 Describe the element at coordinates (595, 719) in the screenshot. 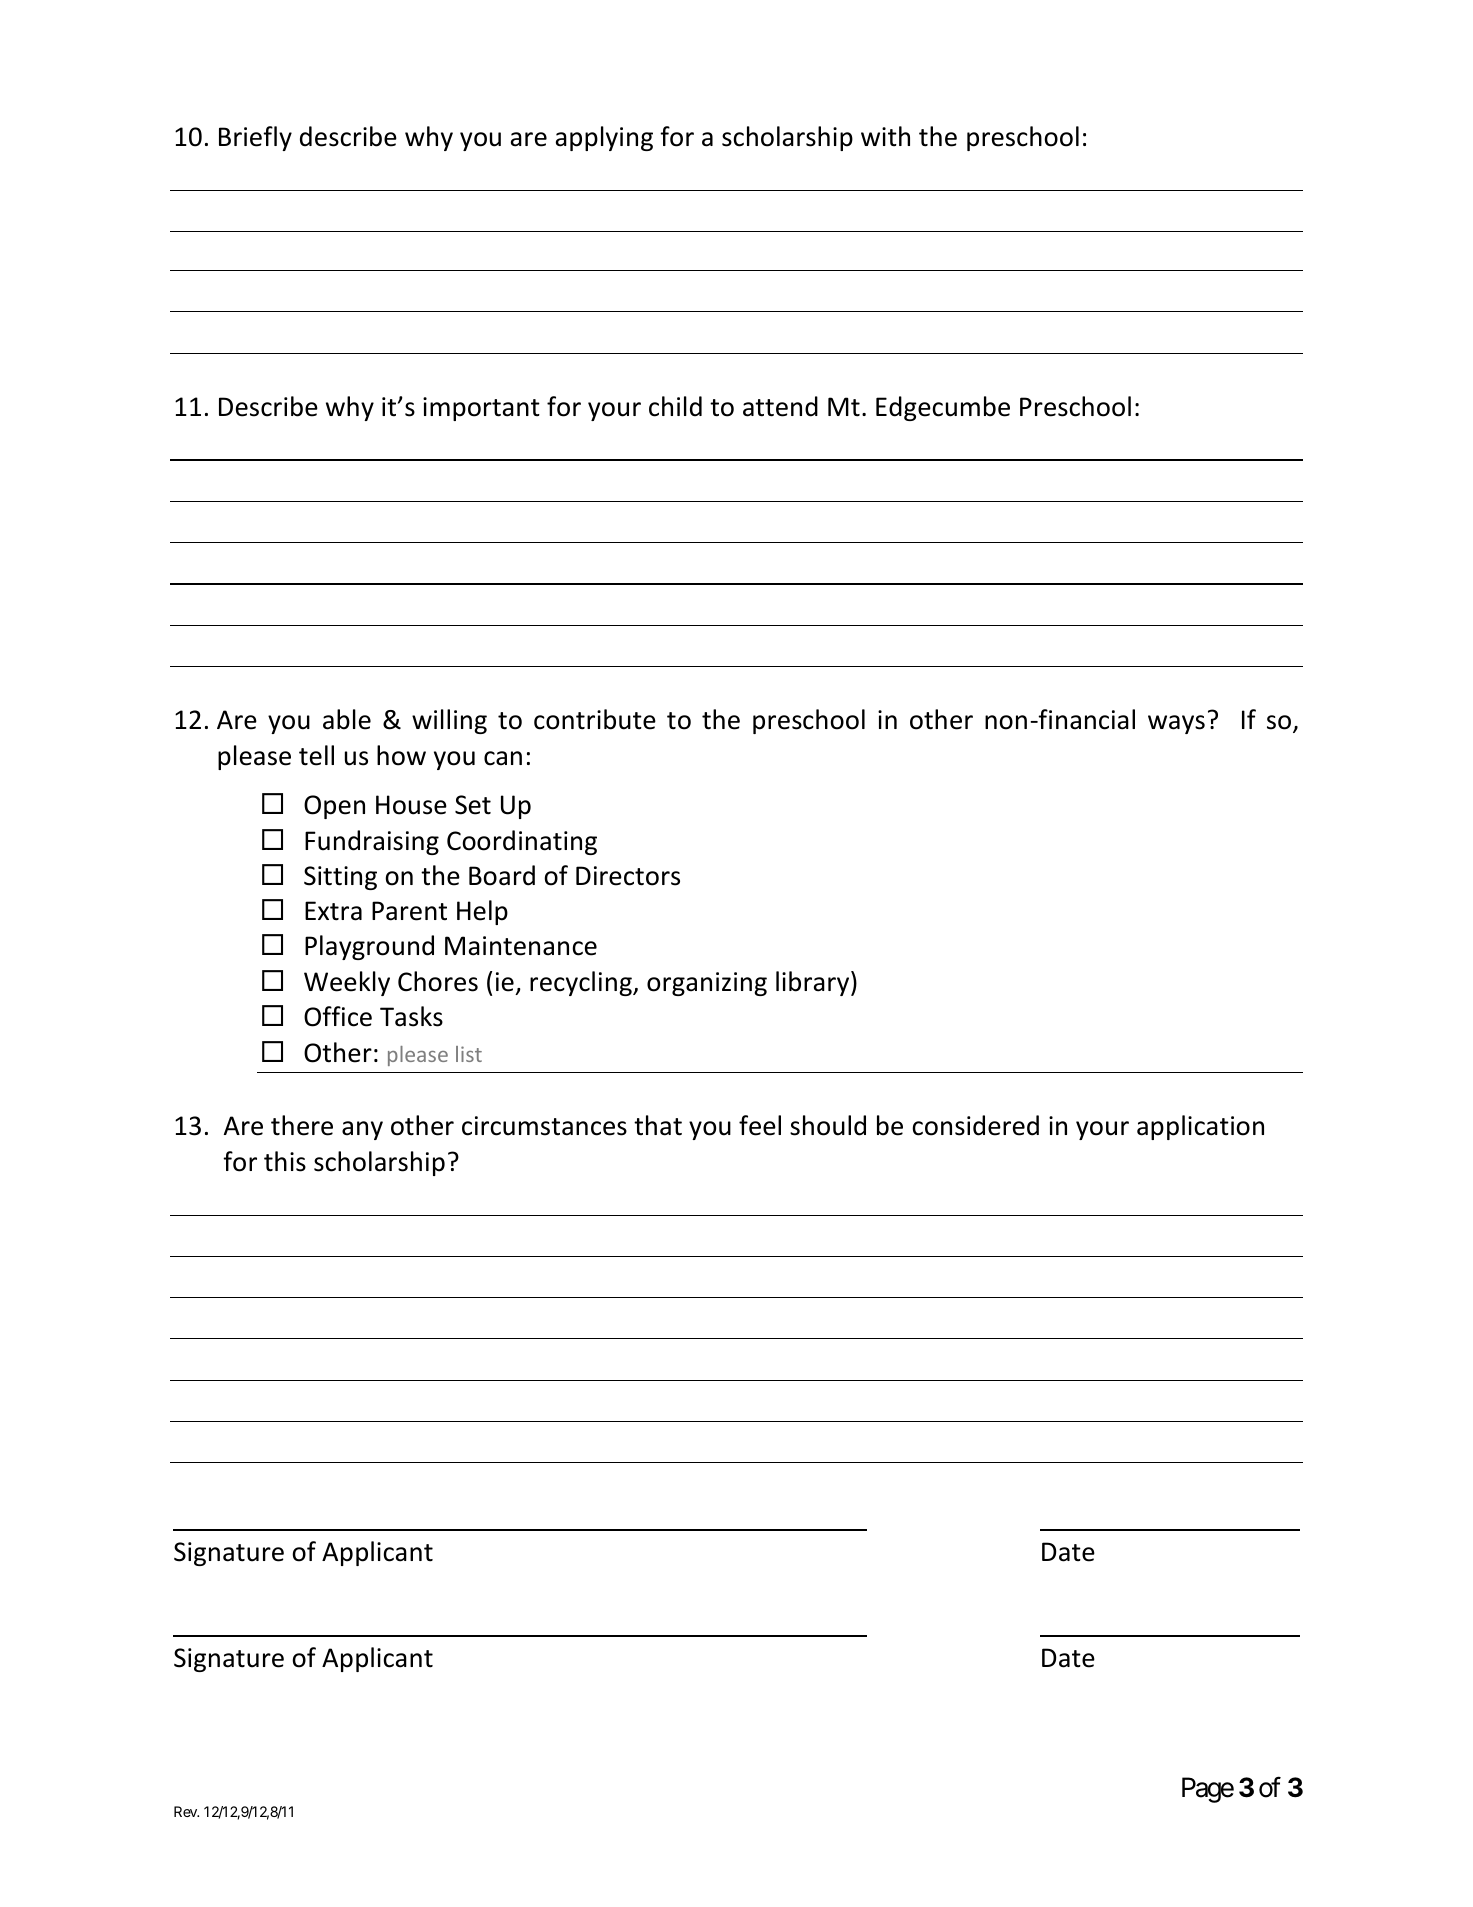

I see `contribute` at that location.
